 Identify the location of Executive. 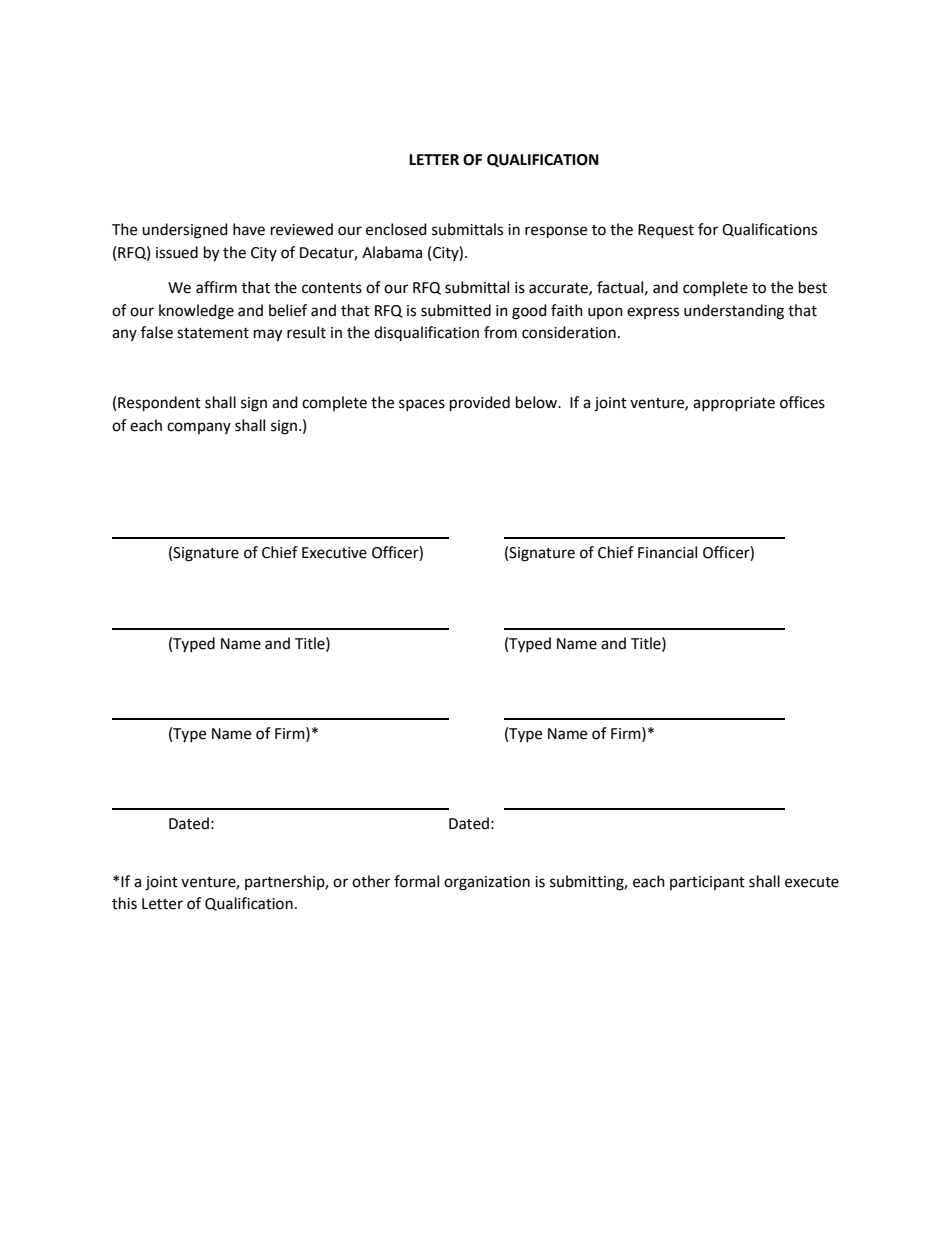
(334, 553).
